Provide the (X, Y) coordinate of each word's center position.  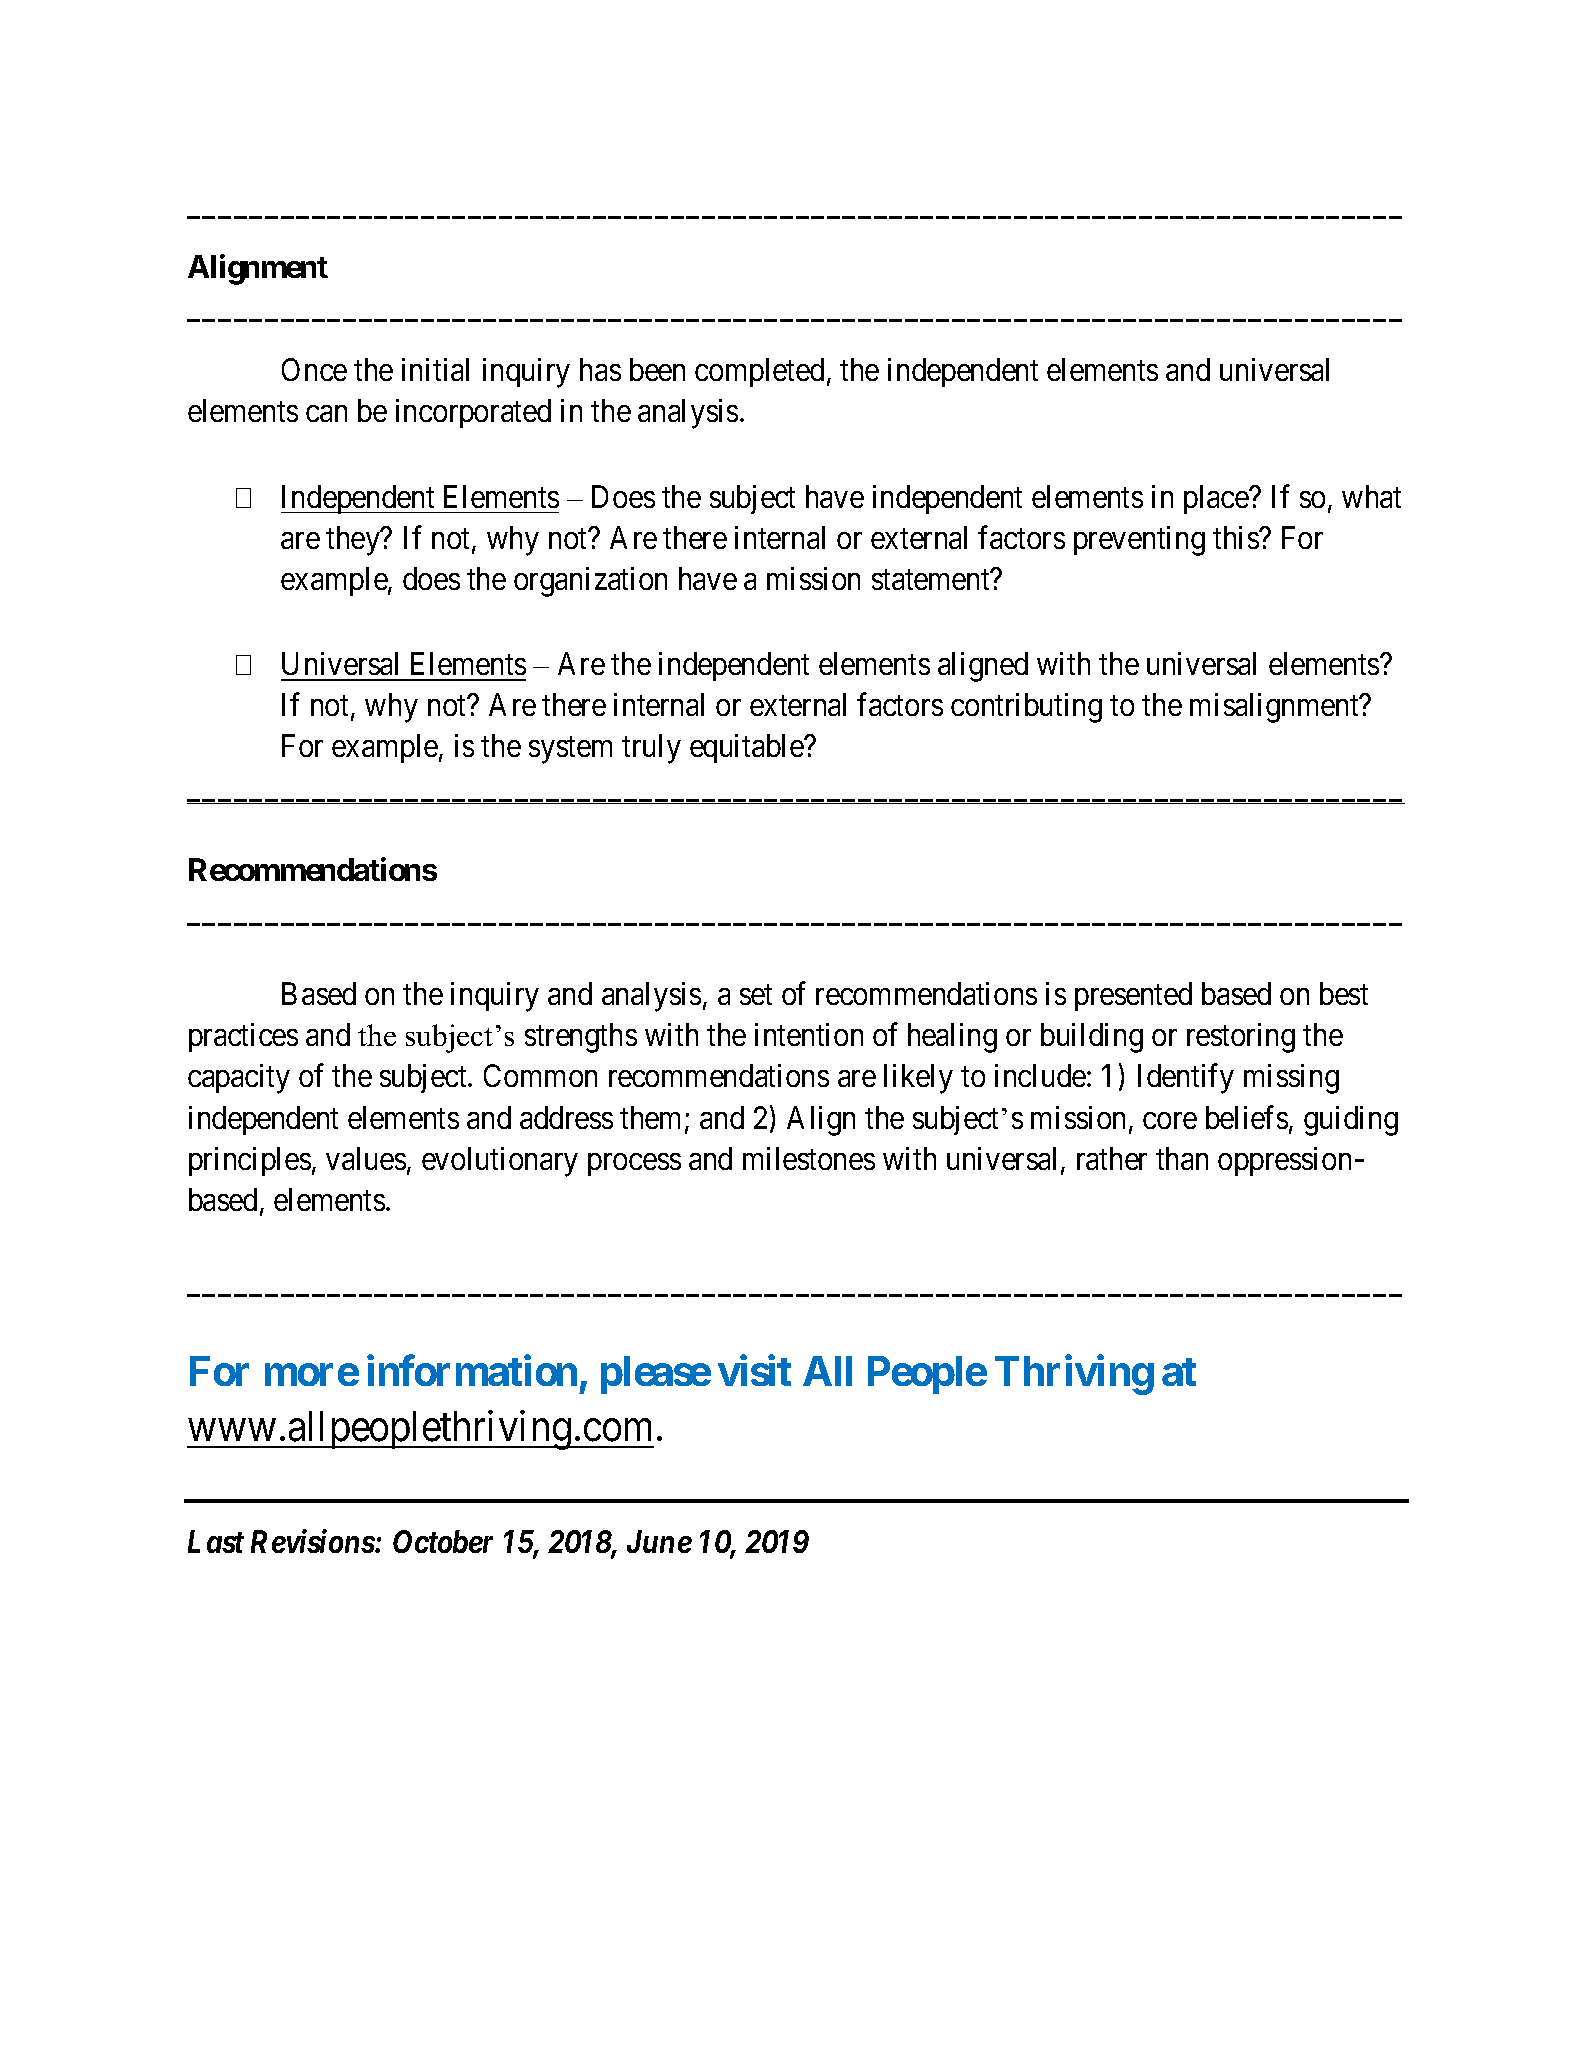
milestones (809, 1158)
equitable (747, 748)
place (1217, 499)
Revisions (313, 1541)
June (659, 1541)
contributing (1026, 708)
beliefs (1247, 1117)
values (366, 1158)
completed (759, 372)
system (570, 750)
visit (754, 1370)
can (326, 414)
